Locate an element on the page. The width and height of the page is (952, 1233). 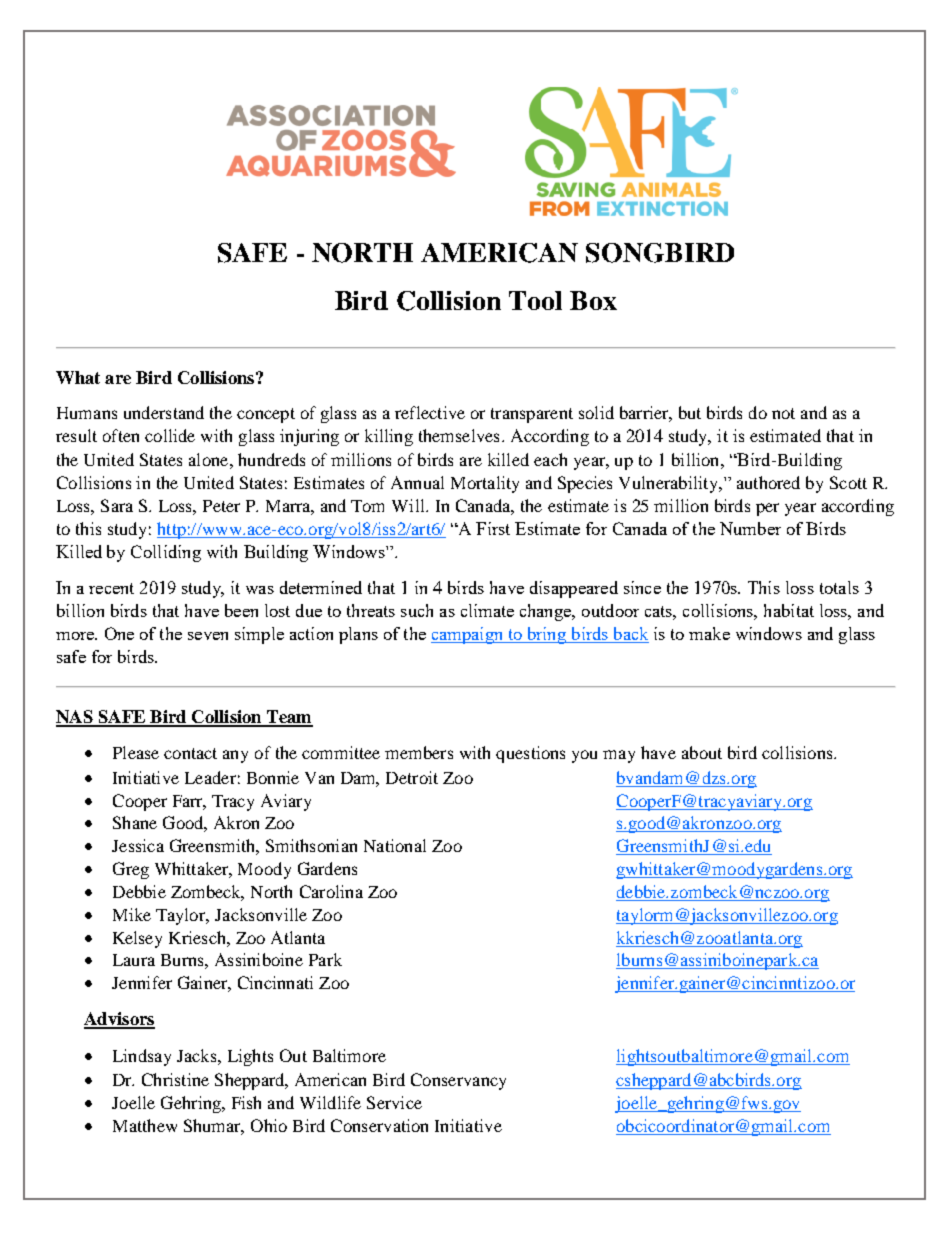
Service is located at coordinates (394, 1102).
